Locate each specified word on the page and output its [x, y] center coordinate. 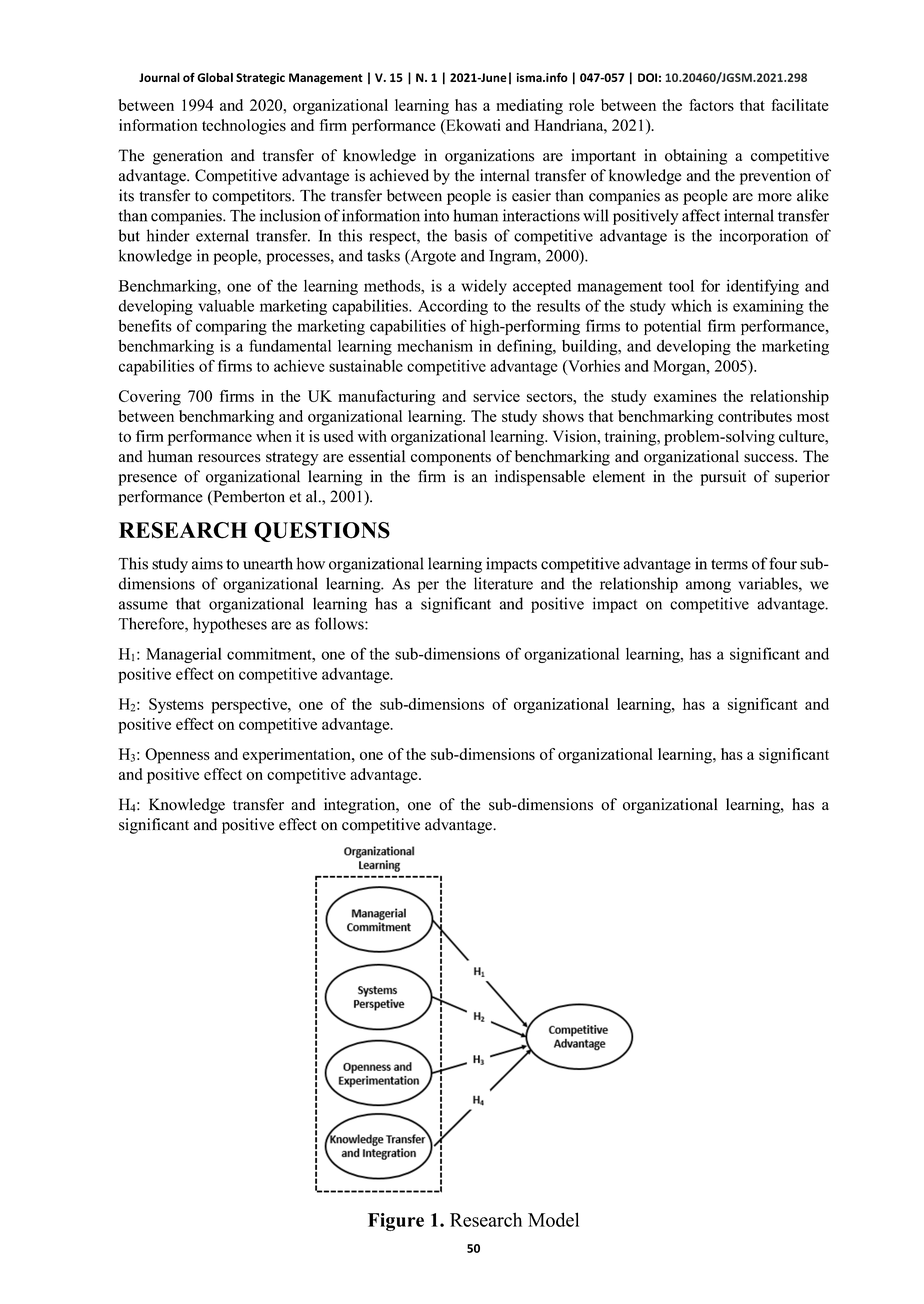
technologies [244, 127]
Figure [396, 1222]
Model [553, 1219]
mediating [529, 107]
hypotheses [230, 625]
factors [711, 105]
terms [729, 564]
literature [503, 583]
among [708, 587]
